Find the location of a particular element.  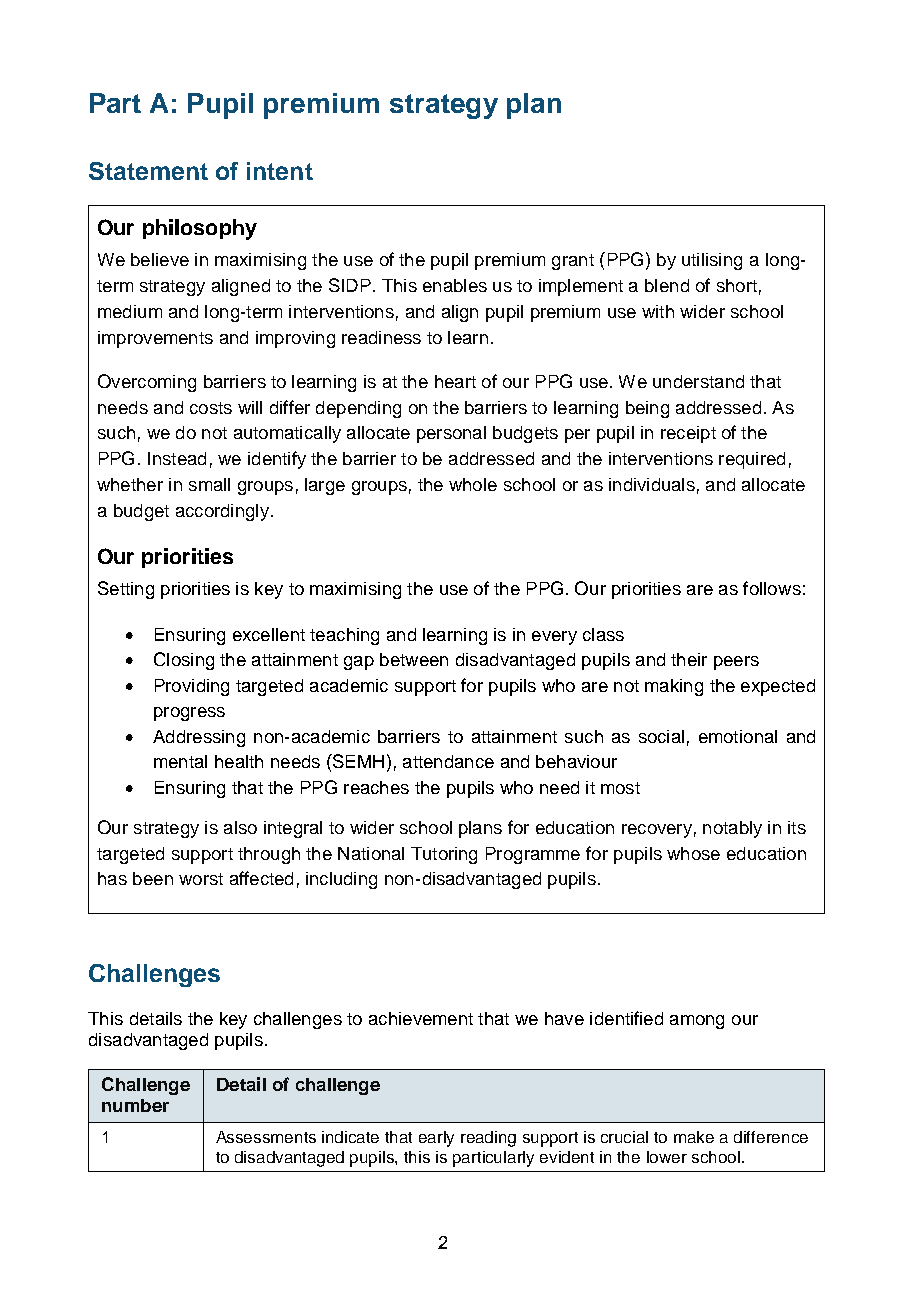

Closing is located at coordinates (184, 661).
